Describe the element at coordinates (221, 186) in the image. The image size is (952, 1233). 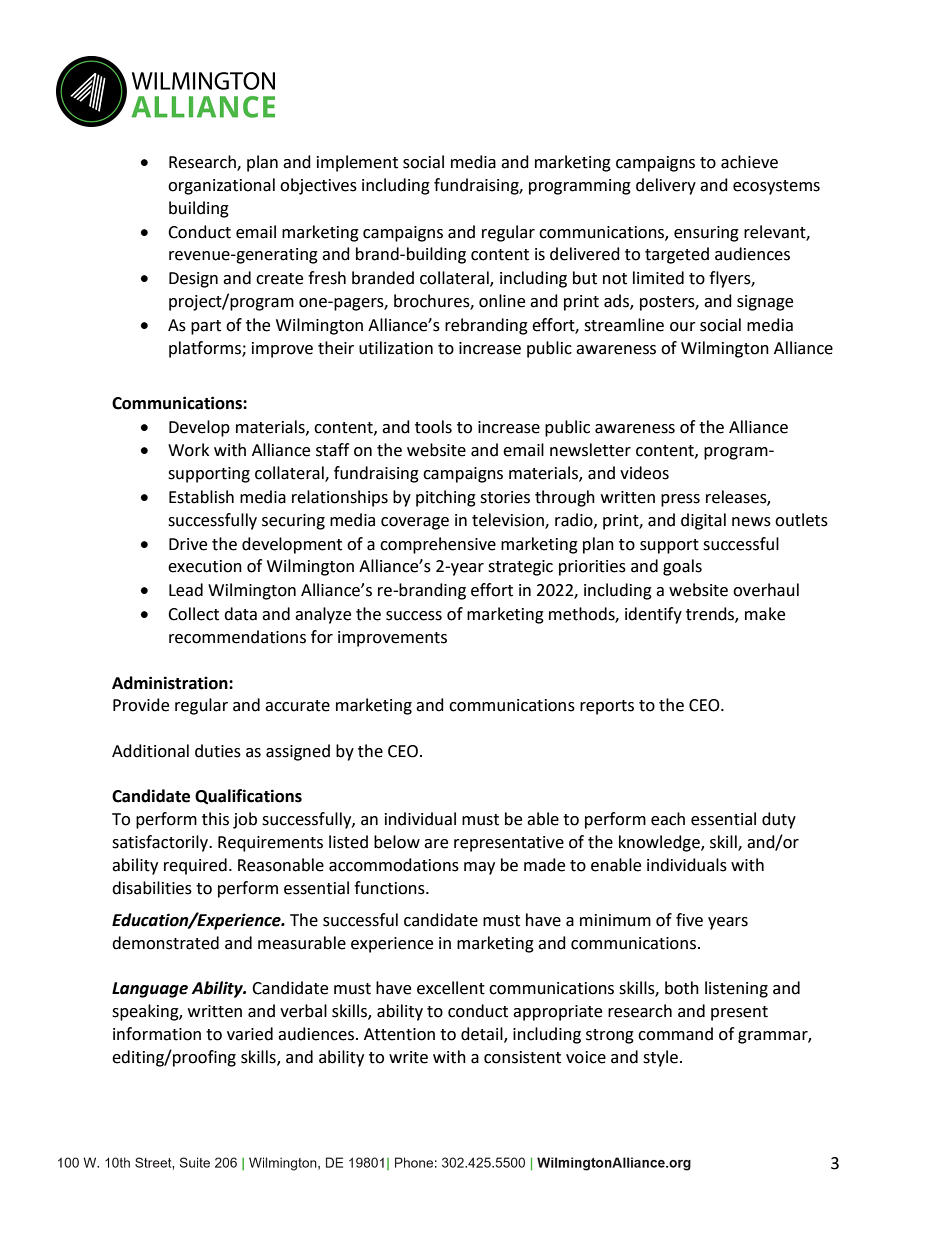
I see `organizational` at that location.
